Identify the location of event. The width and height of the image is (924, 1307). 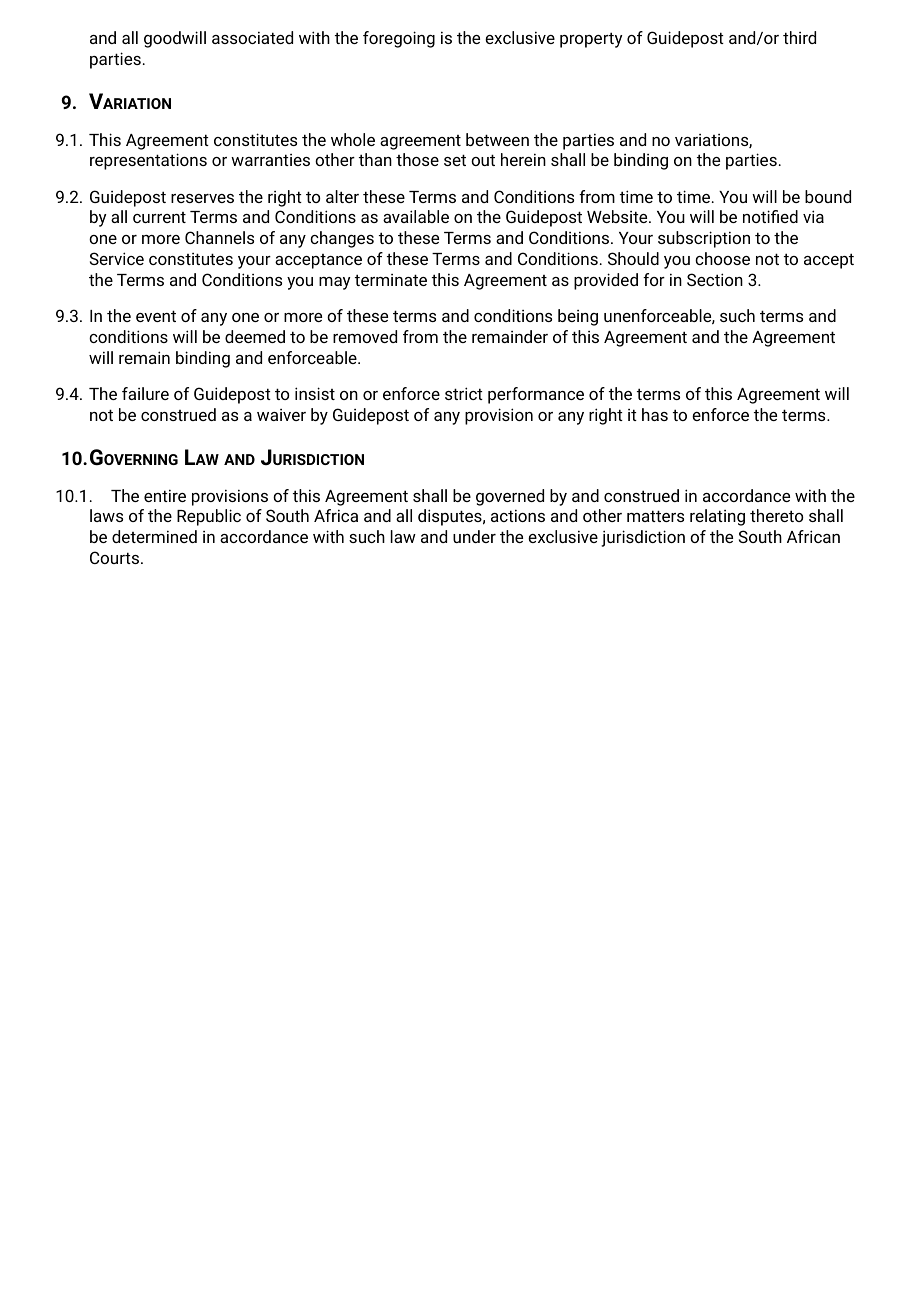
(156, 316).
